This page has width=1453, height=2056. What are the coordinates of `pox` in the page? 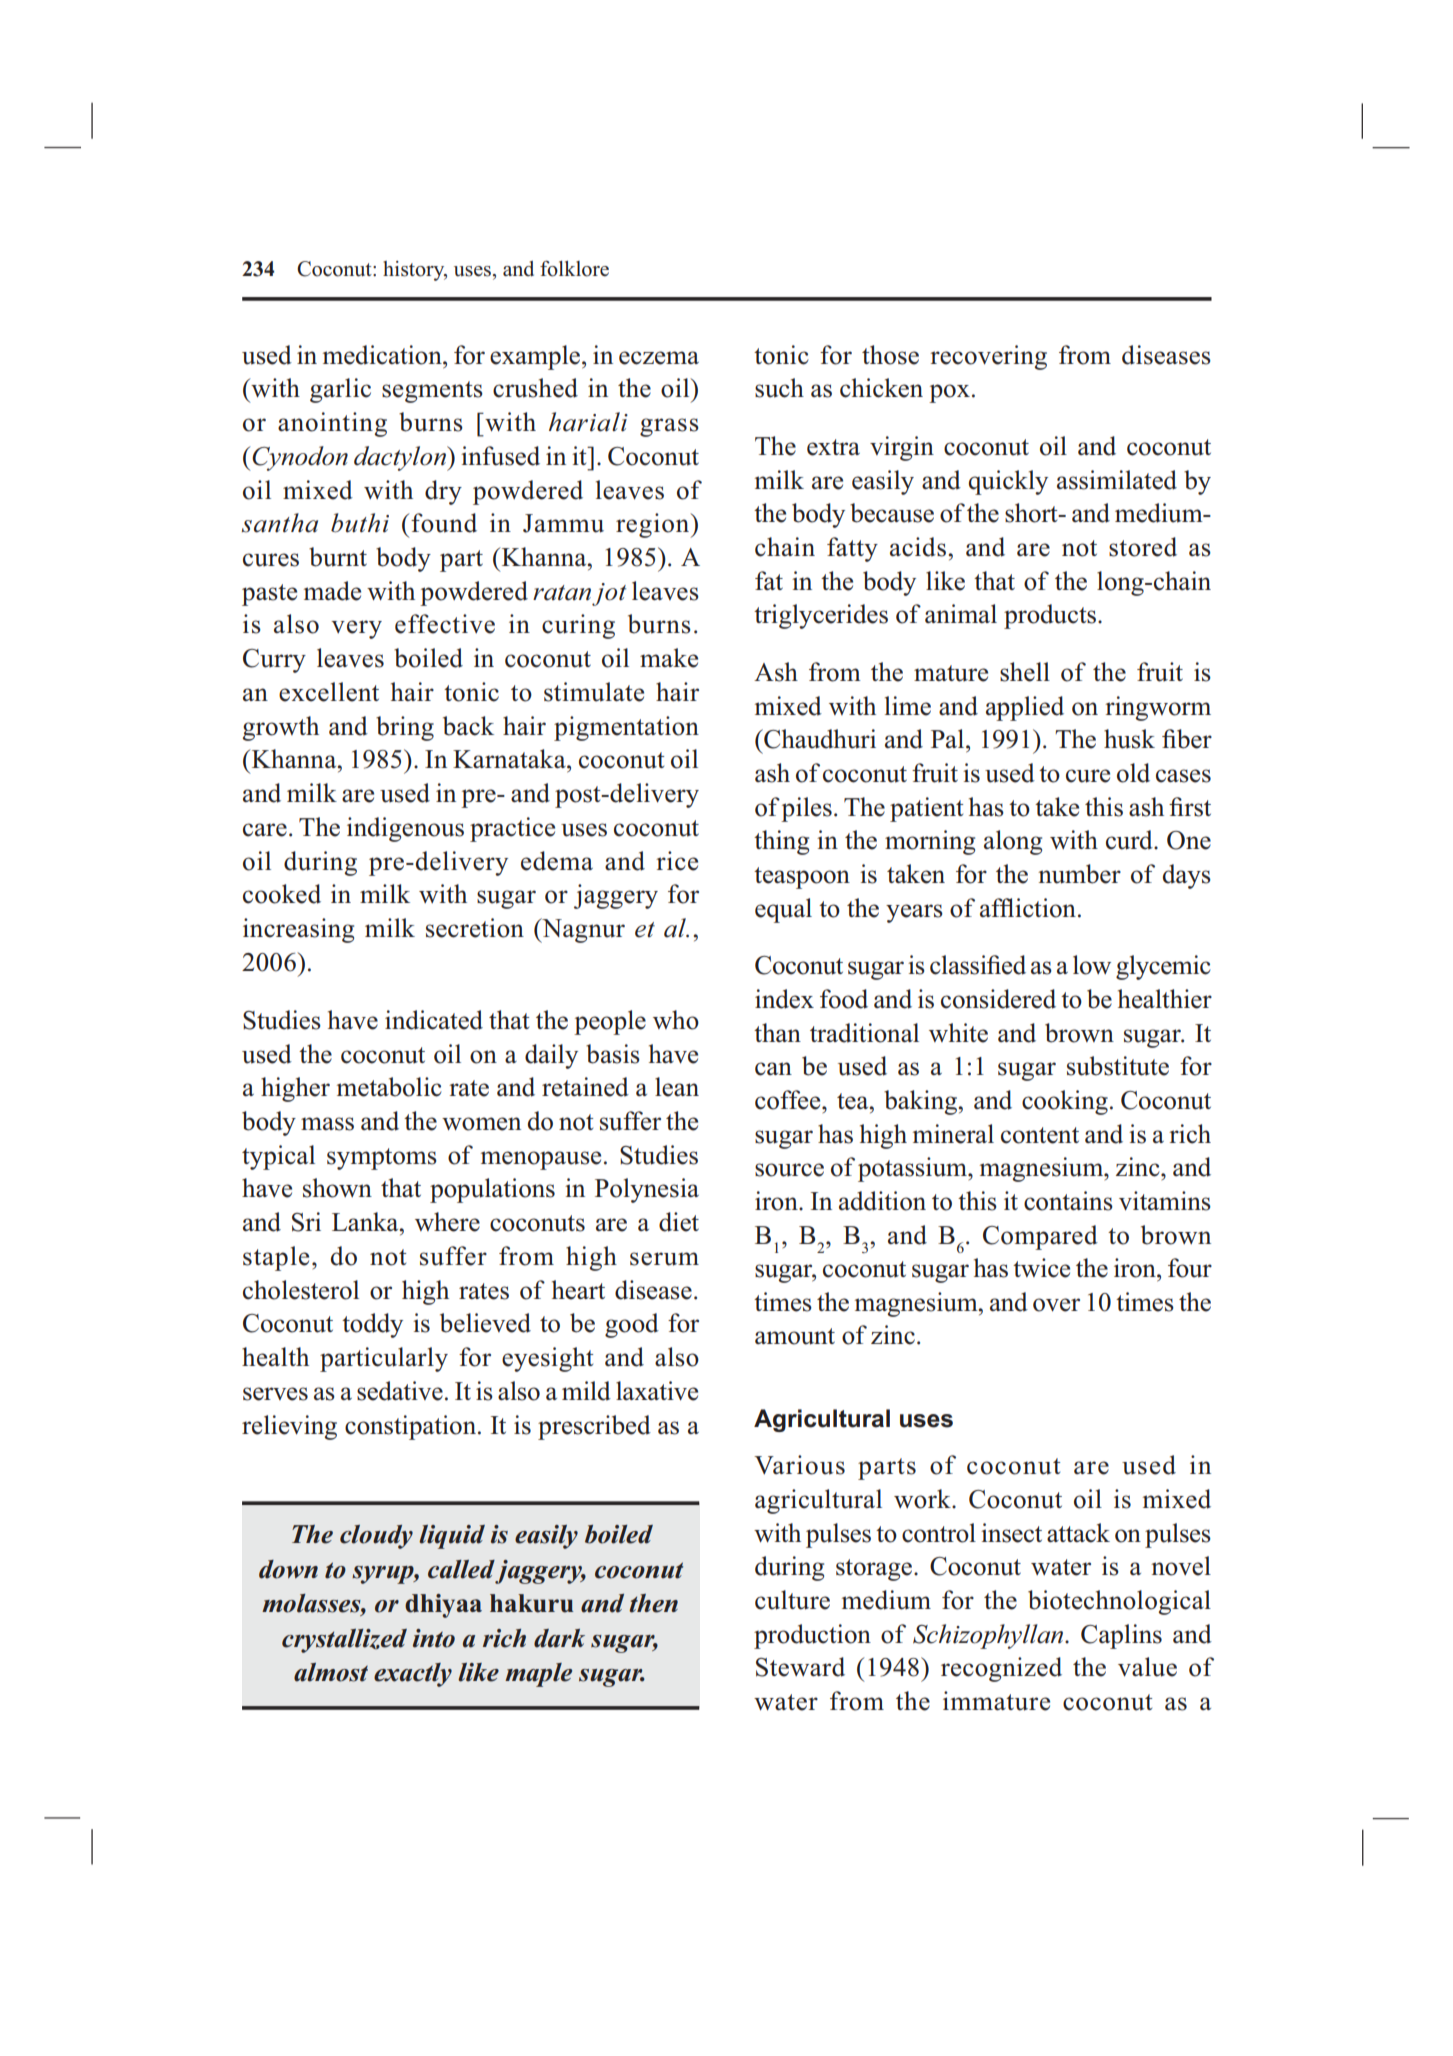 It's located at (949, 393).
